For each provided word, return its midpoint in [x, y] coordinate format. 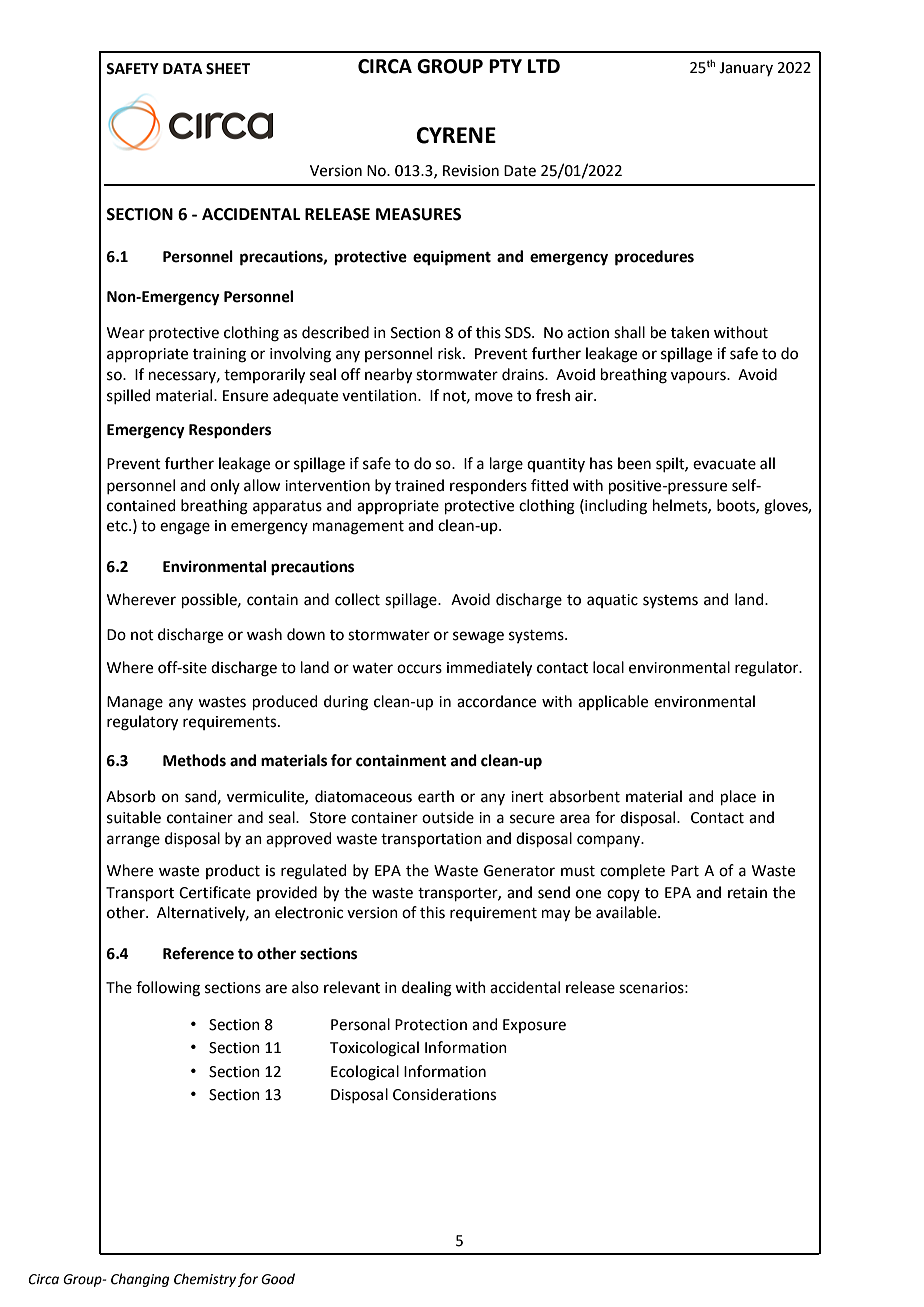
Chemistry [205, 1280]
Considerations [444, 1094]
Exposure [534, 1026]
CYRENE [456, 135]
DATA [183, 68]
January [746, 69]
